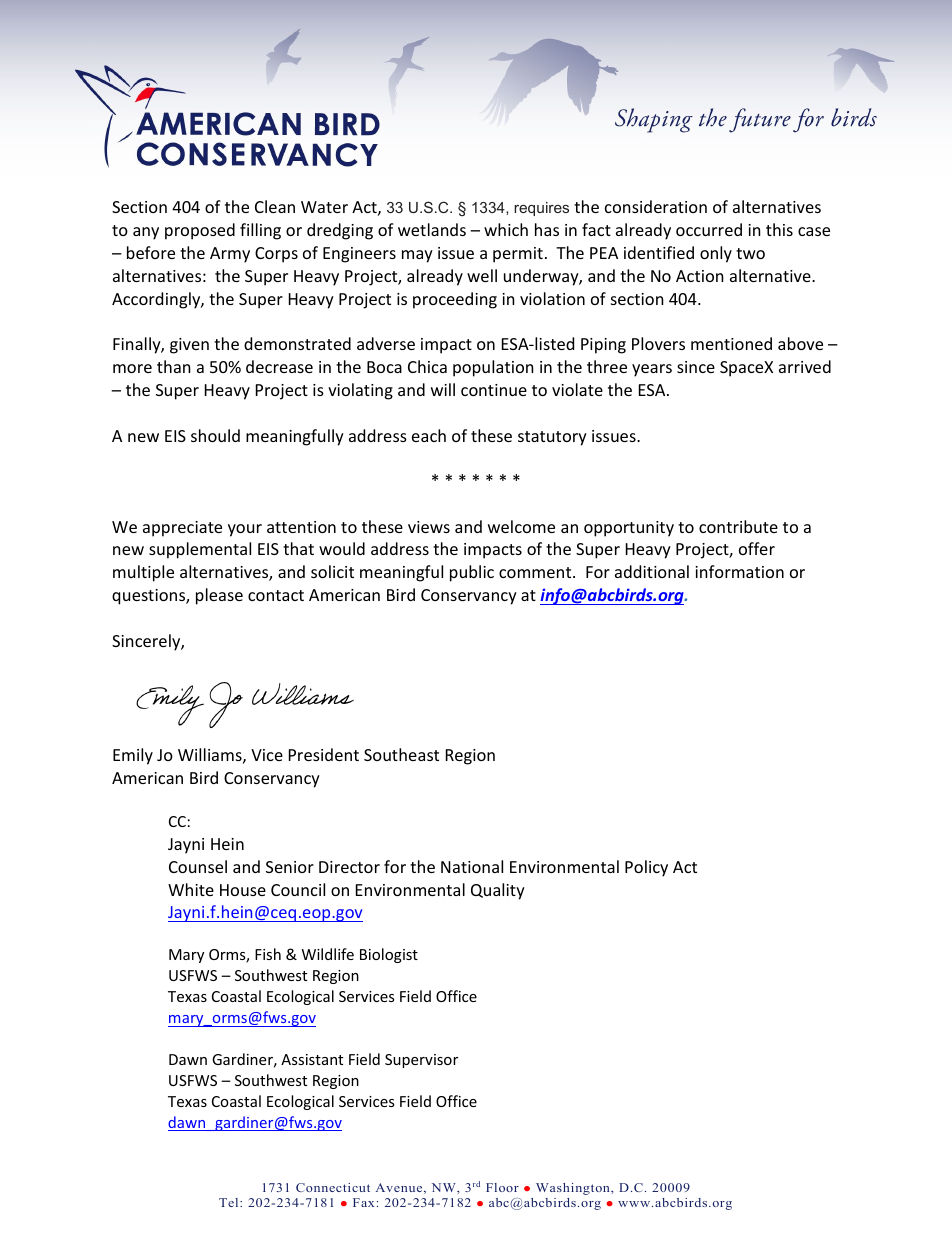 Image resolution: width=952 pixels, height=1233 pixels. I want to click on Tel, so click(230, 1202).
